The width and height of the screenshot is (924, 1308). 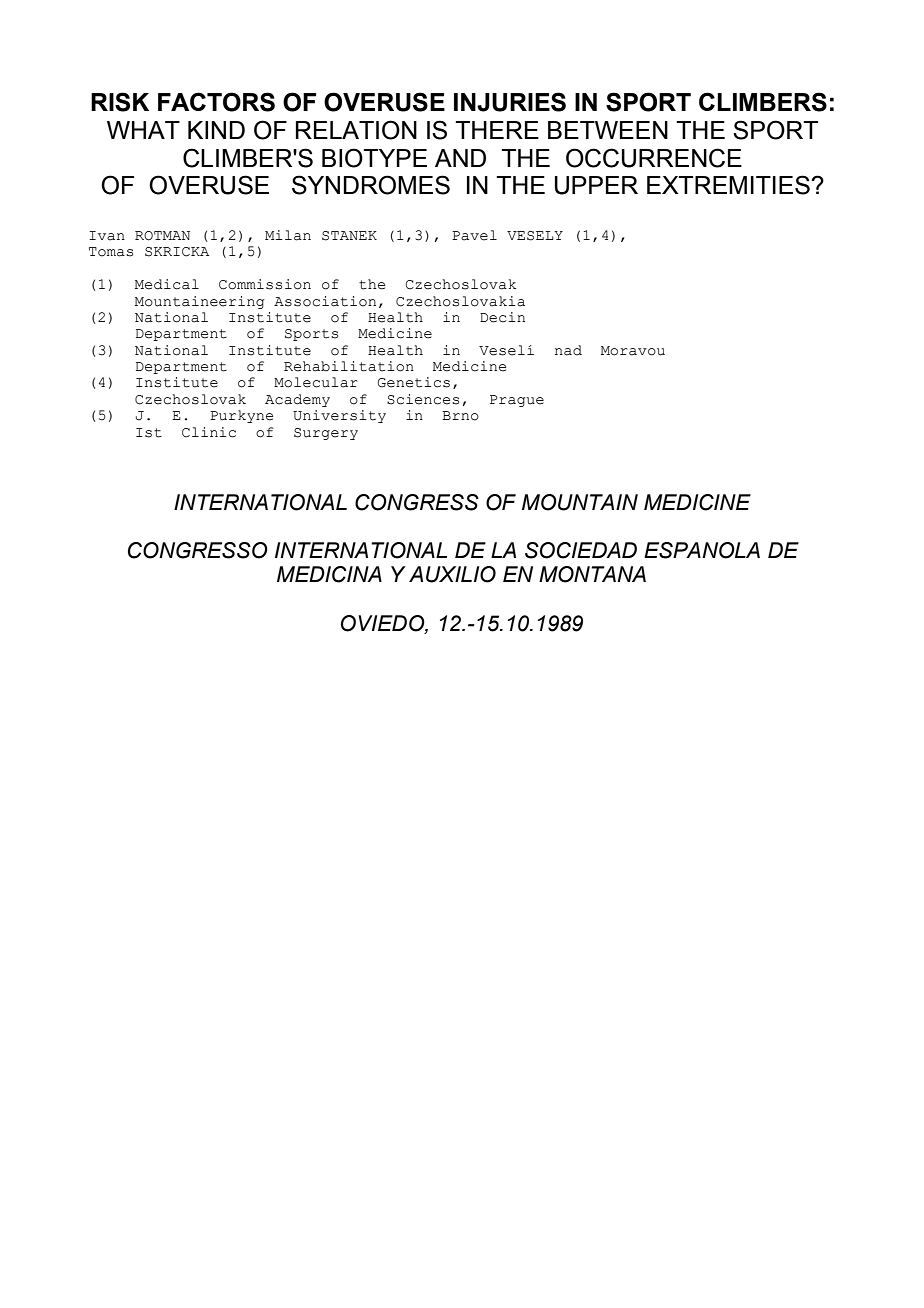 What do you see at coordinates (349, 366) in the screenshot?
I see `Rehabilitation` at bounding box center [349, 366].
